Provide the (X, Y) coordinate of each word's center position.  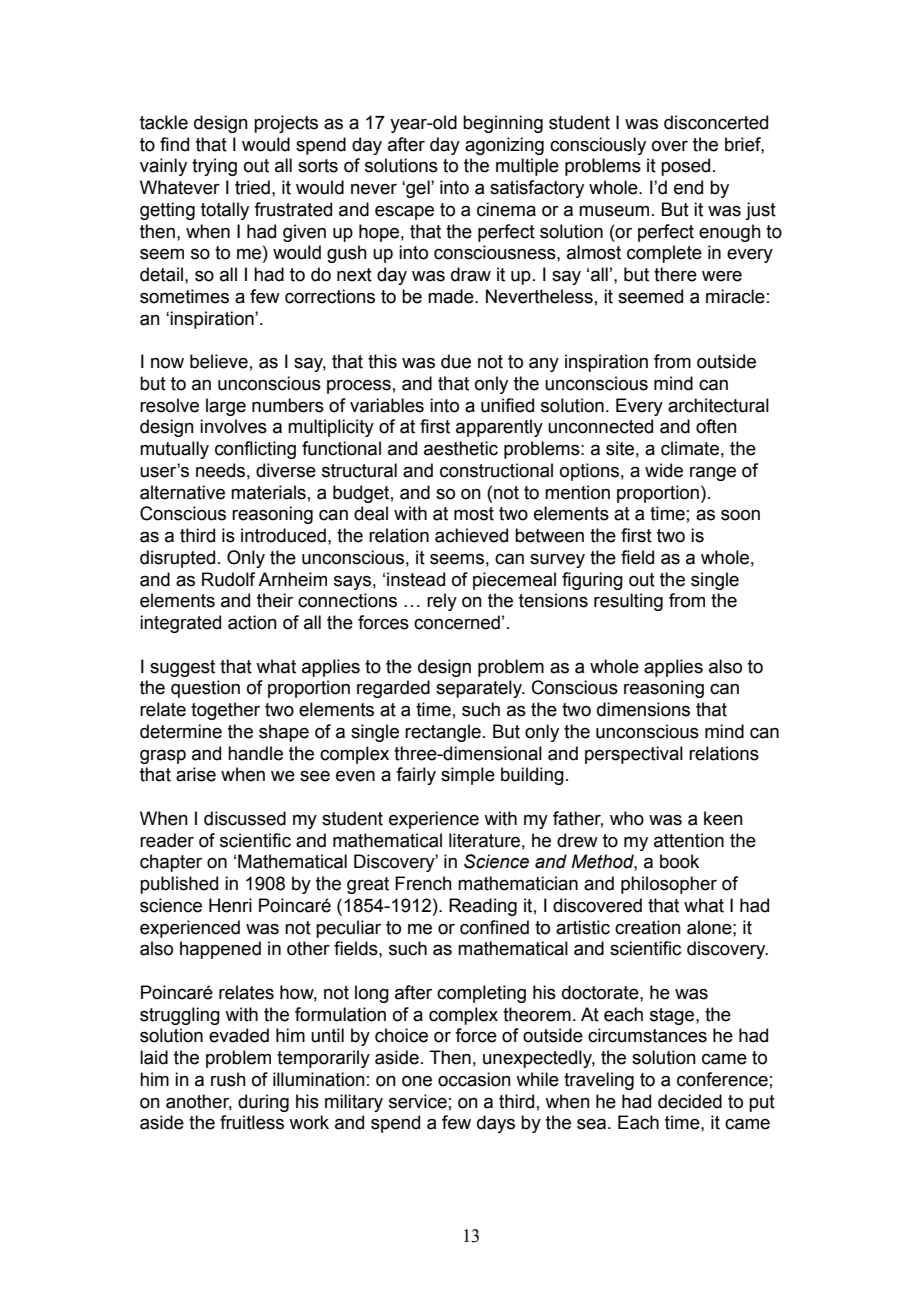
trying (214, 167)
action (252, 622)
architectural (718, 405)
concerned (457, 622)
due (456, 361)
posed (685, 167)
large (226, 407)
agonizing (504, 146)
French (423, 883)
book (679, 861)
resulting (628, 602)
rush (228, 1079)
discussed (245, 818)
